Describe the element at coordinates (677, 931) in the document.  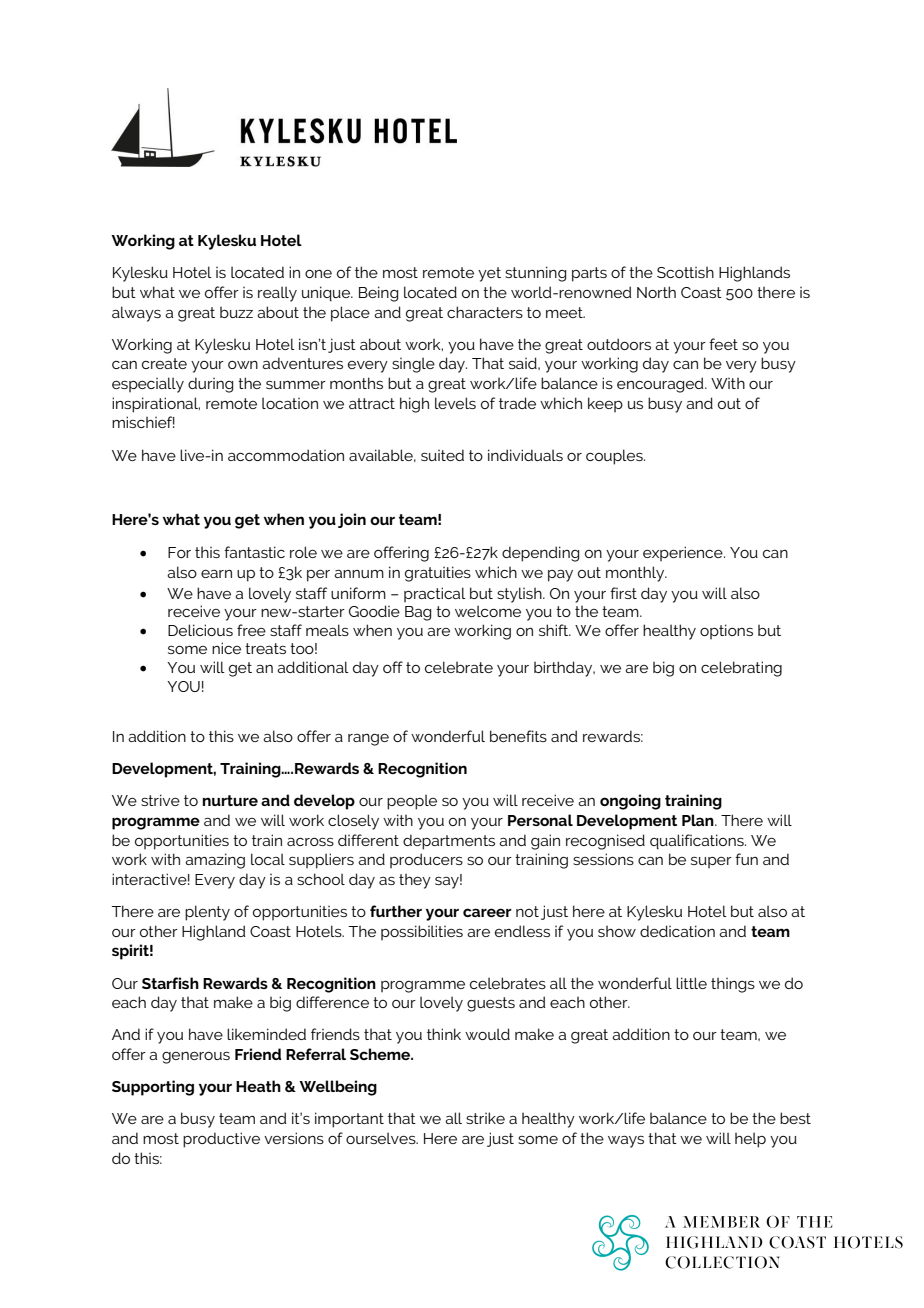
I see `dedication` at that location.
